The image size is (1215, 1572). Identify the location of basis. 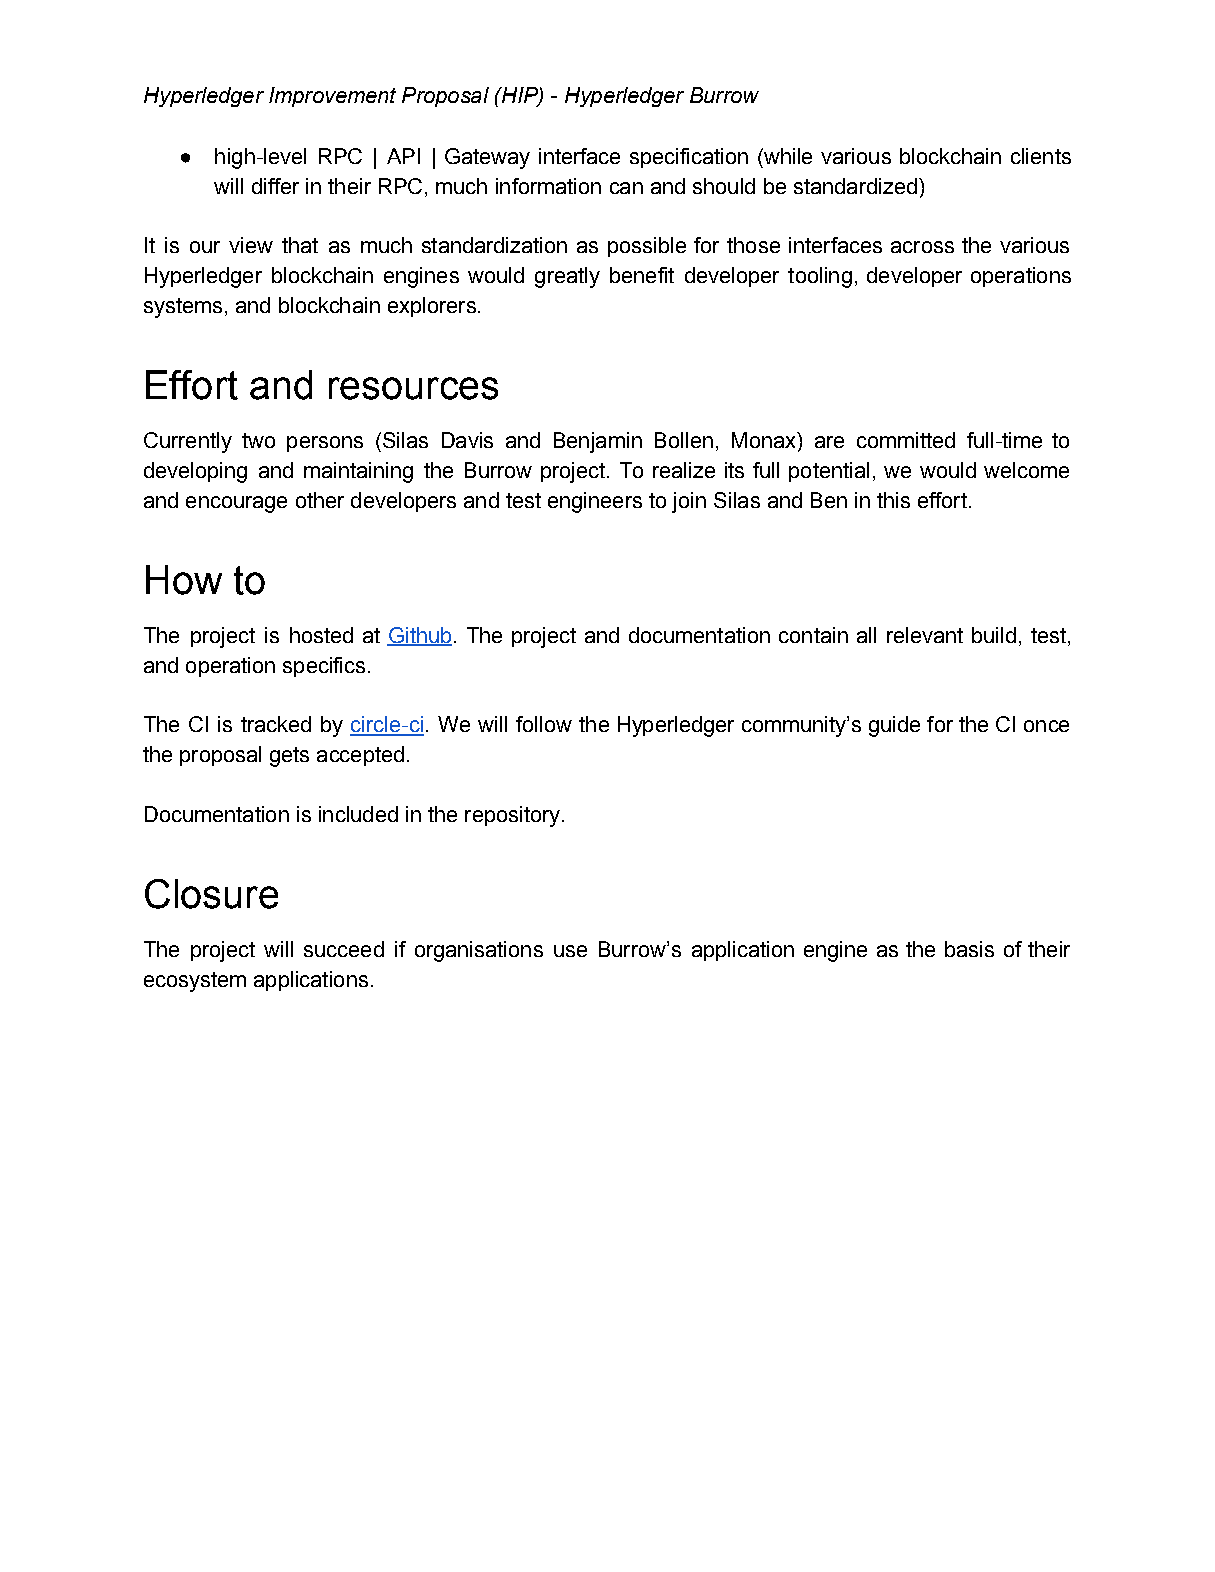
(969, 949).
